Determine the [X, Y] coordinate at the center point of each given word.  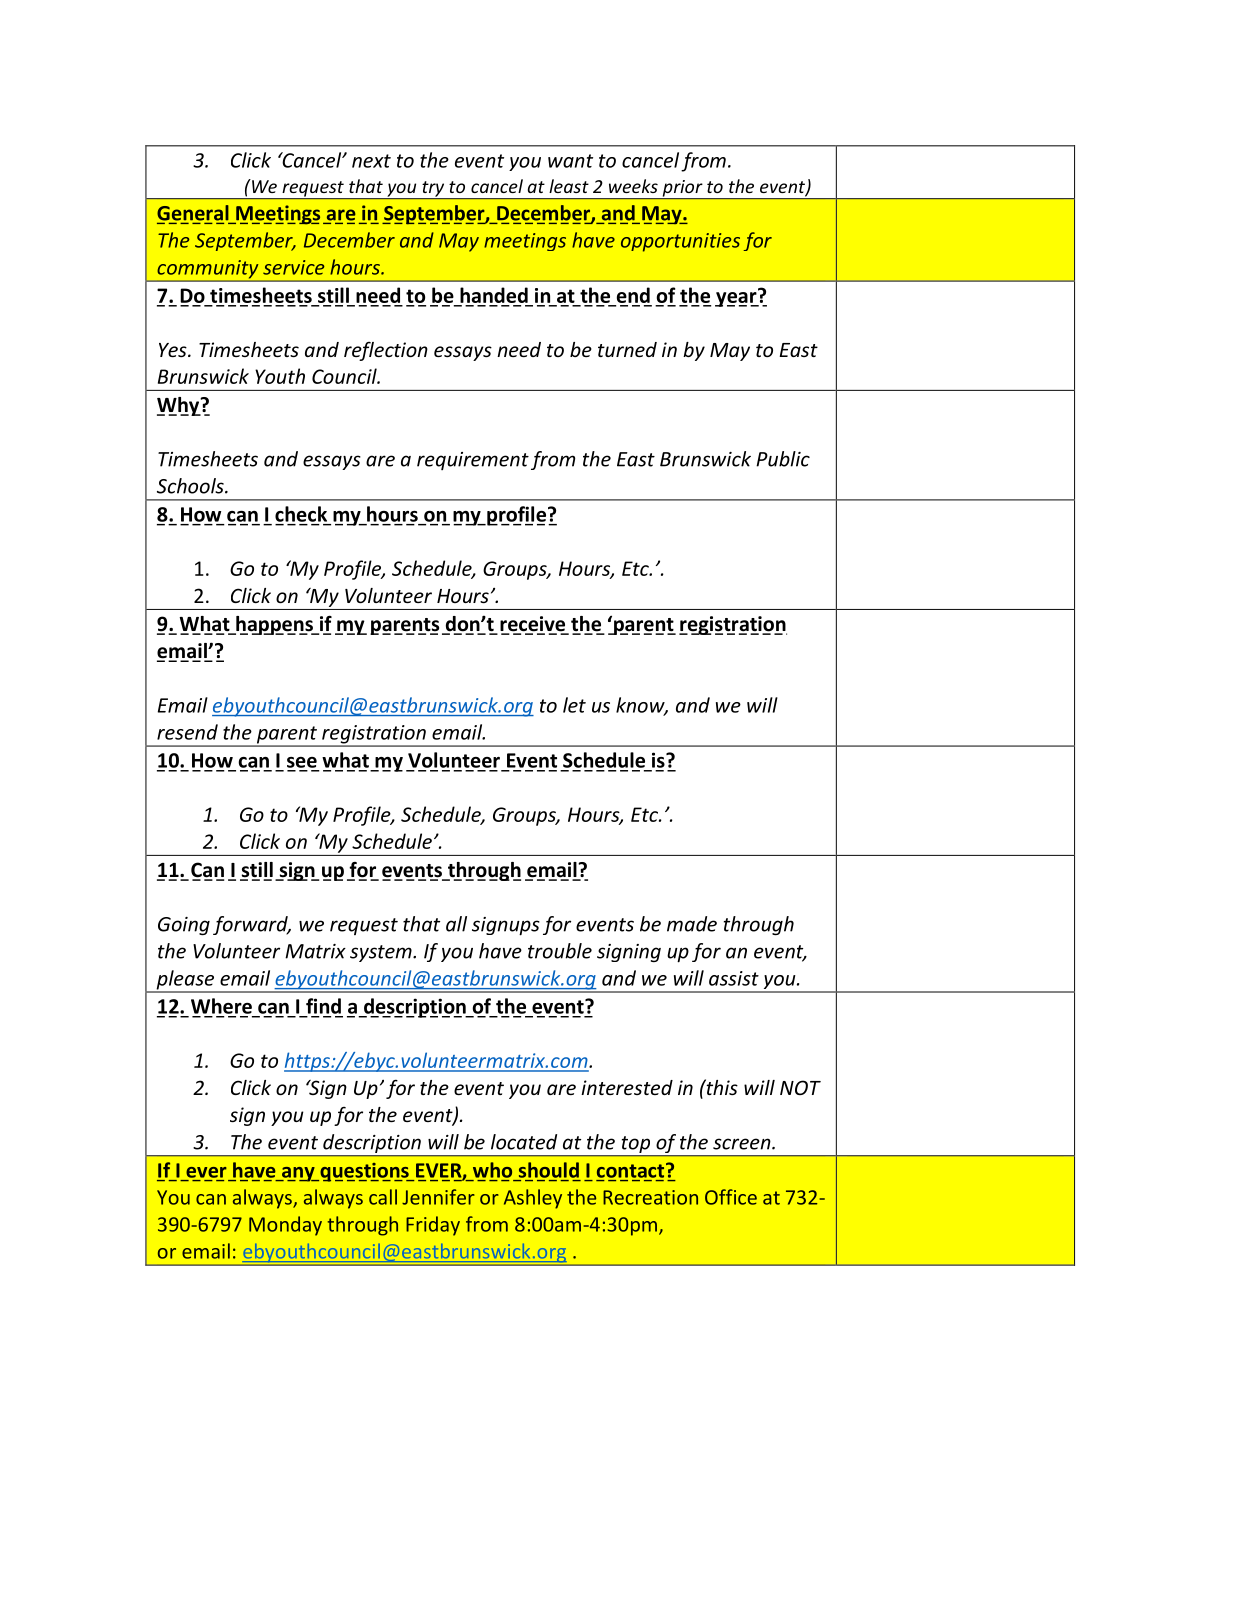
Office [731, 1197]
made [692, 924]
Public [783, 459]
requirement [473, 461]
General [194, 214]
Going [184, 926]
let [574, 705]
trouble [560, 951]
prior [682, 189]
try [433, 190]
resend [187, 732]
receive [534, 625]
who [492, 1170]
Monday [285, 1226]
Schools [191, 486]
